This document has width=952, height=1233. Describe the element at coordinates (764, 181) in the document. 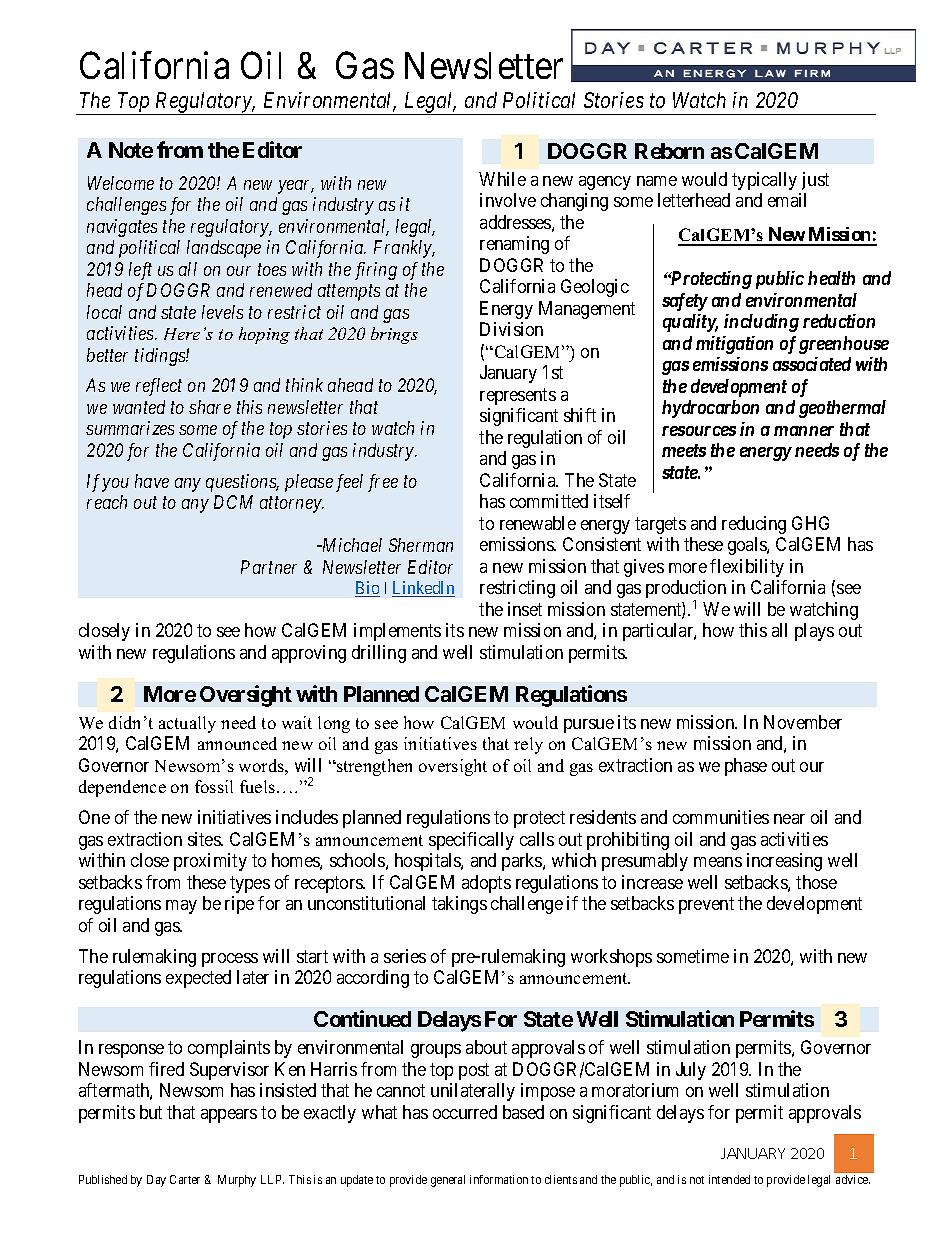

I see `typically` at that location.
